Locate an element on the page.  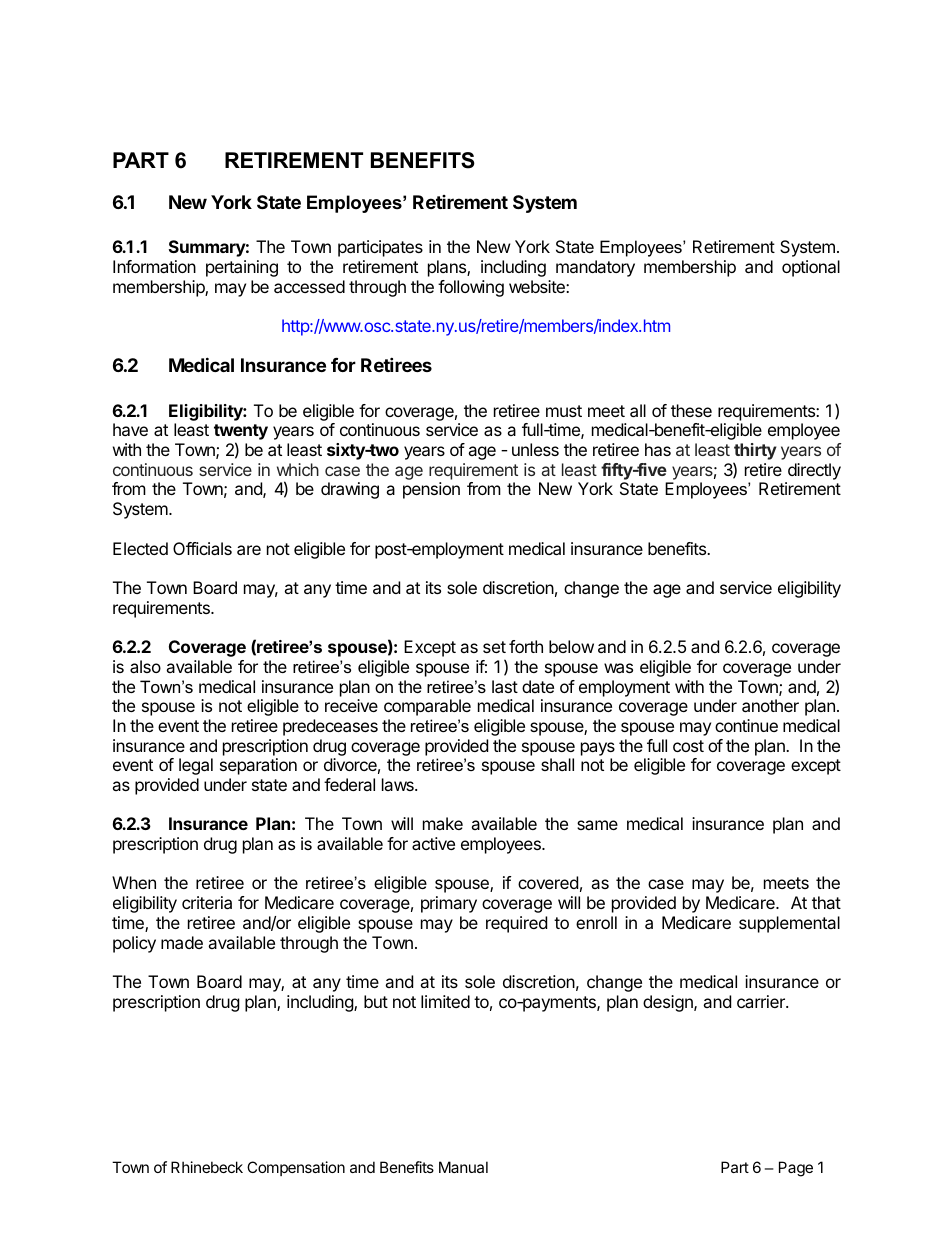
continue is located at coordinates (746, 725).
